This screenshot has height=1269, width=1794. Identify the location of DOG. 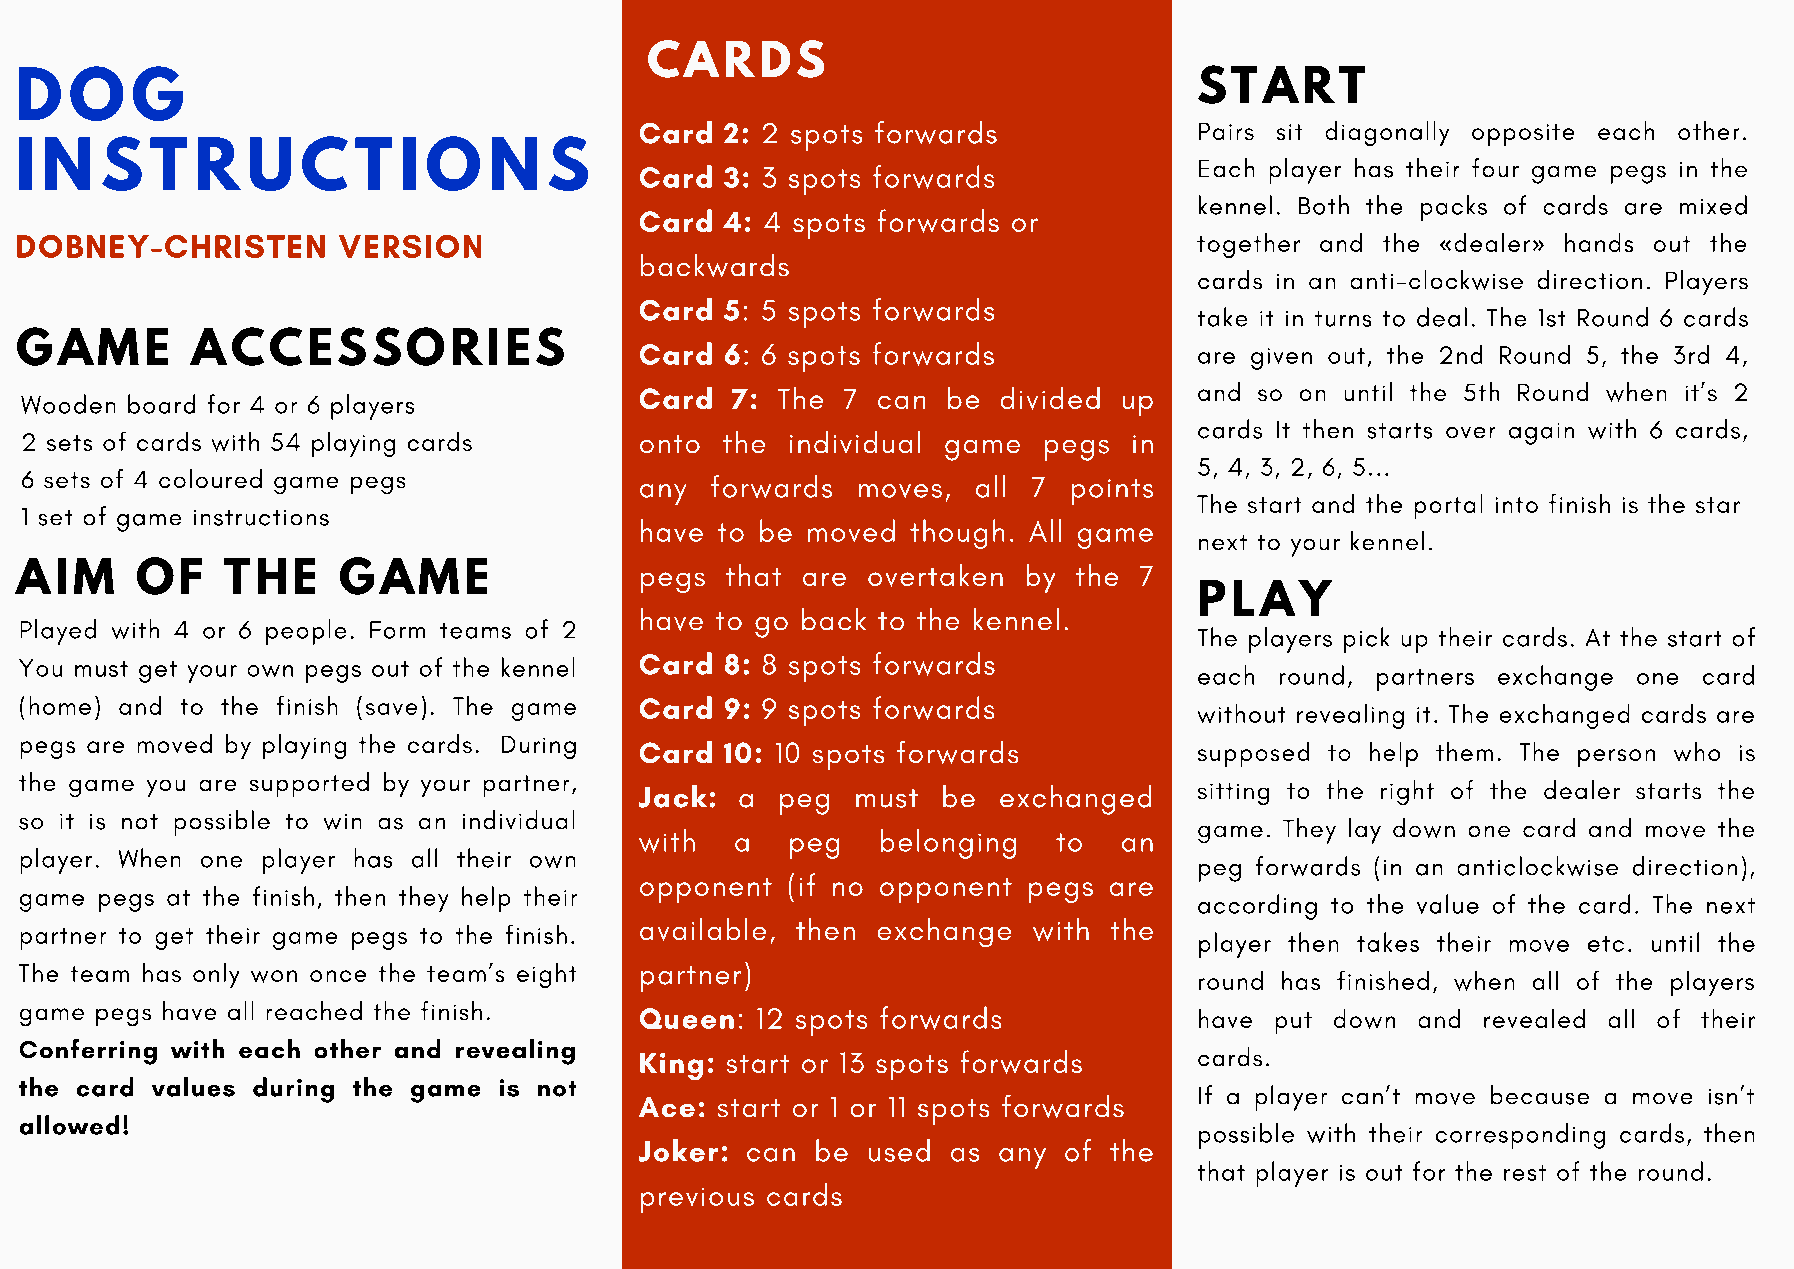
(101, 93).
